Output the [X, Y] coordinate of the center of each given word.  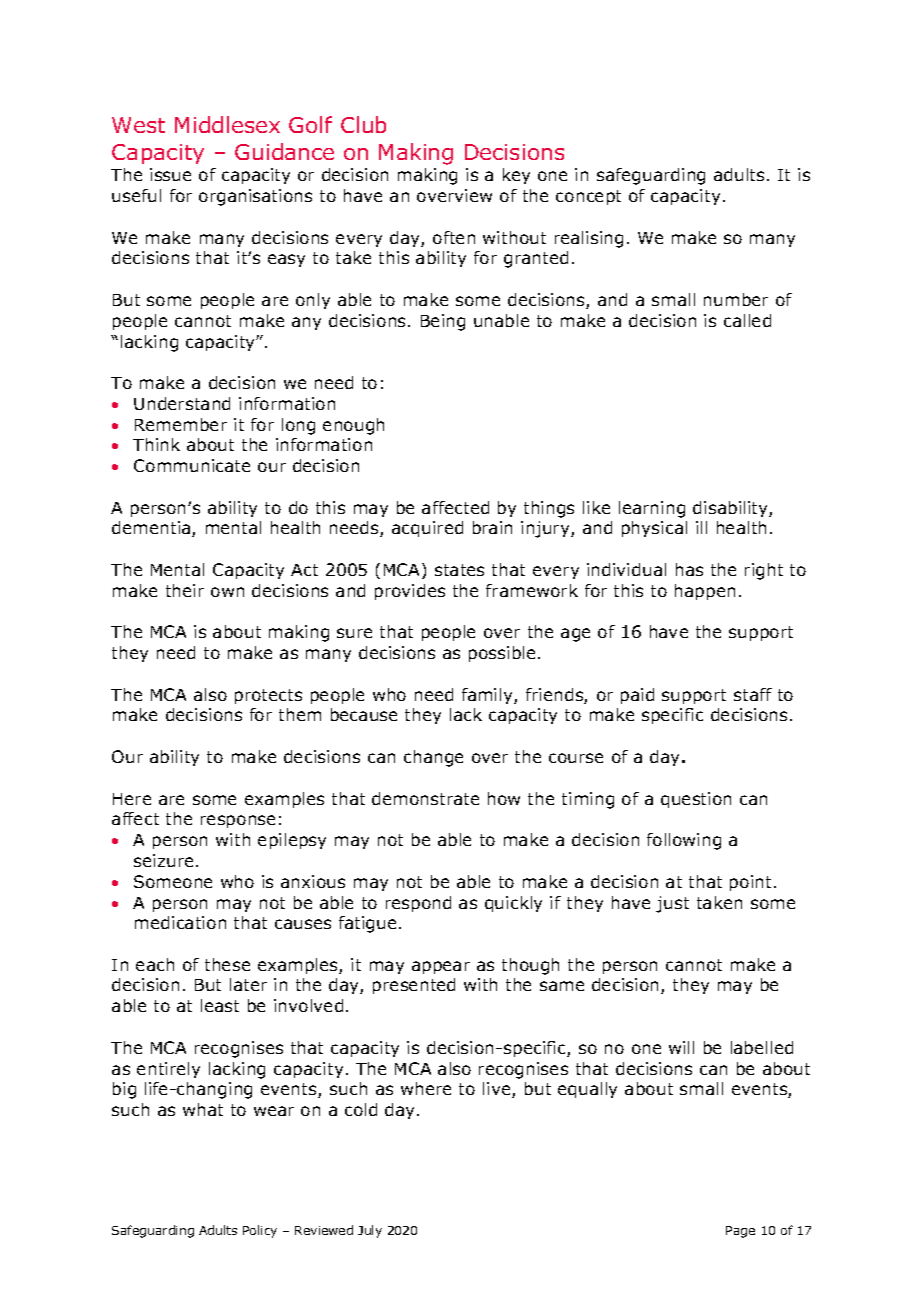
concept [588, 197]
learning [652, 509]
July [370, 1231]
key [516, 176]
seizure [163, 860]
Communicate [192, 465]
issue [170, 174]
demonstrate [425, 798]
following [684, 841]
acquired [427, 529]
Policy [260, 1231]
